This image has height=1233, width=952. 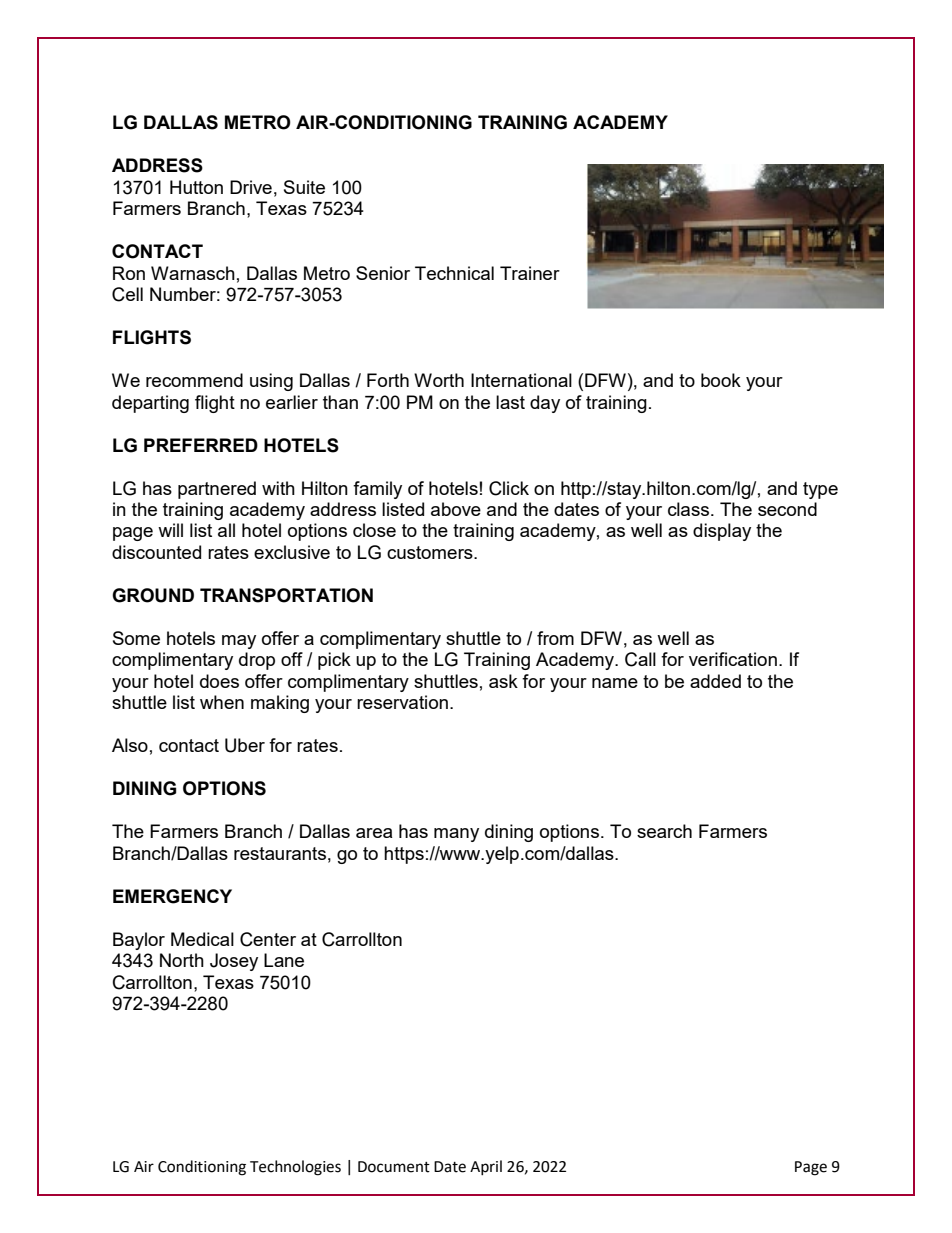 I want to click on EMERGENCY, so click(x=172, y=896).
